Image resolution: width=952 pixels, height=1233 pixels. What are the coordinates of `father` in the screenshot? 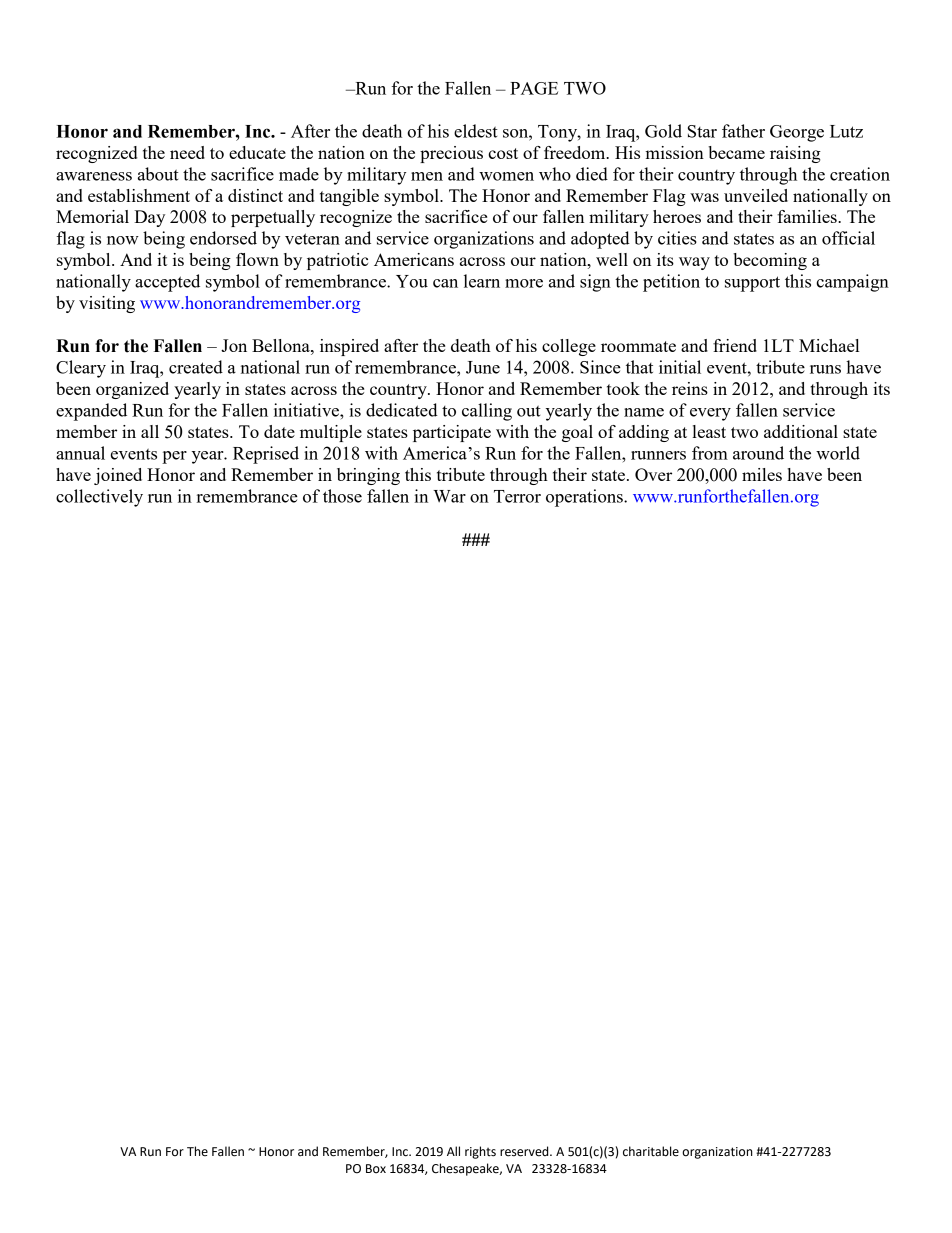 It's located at (743, 131).
